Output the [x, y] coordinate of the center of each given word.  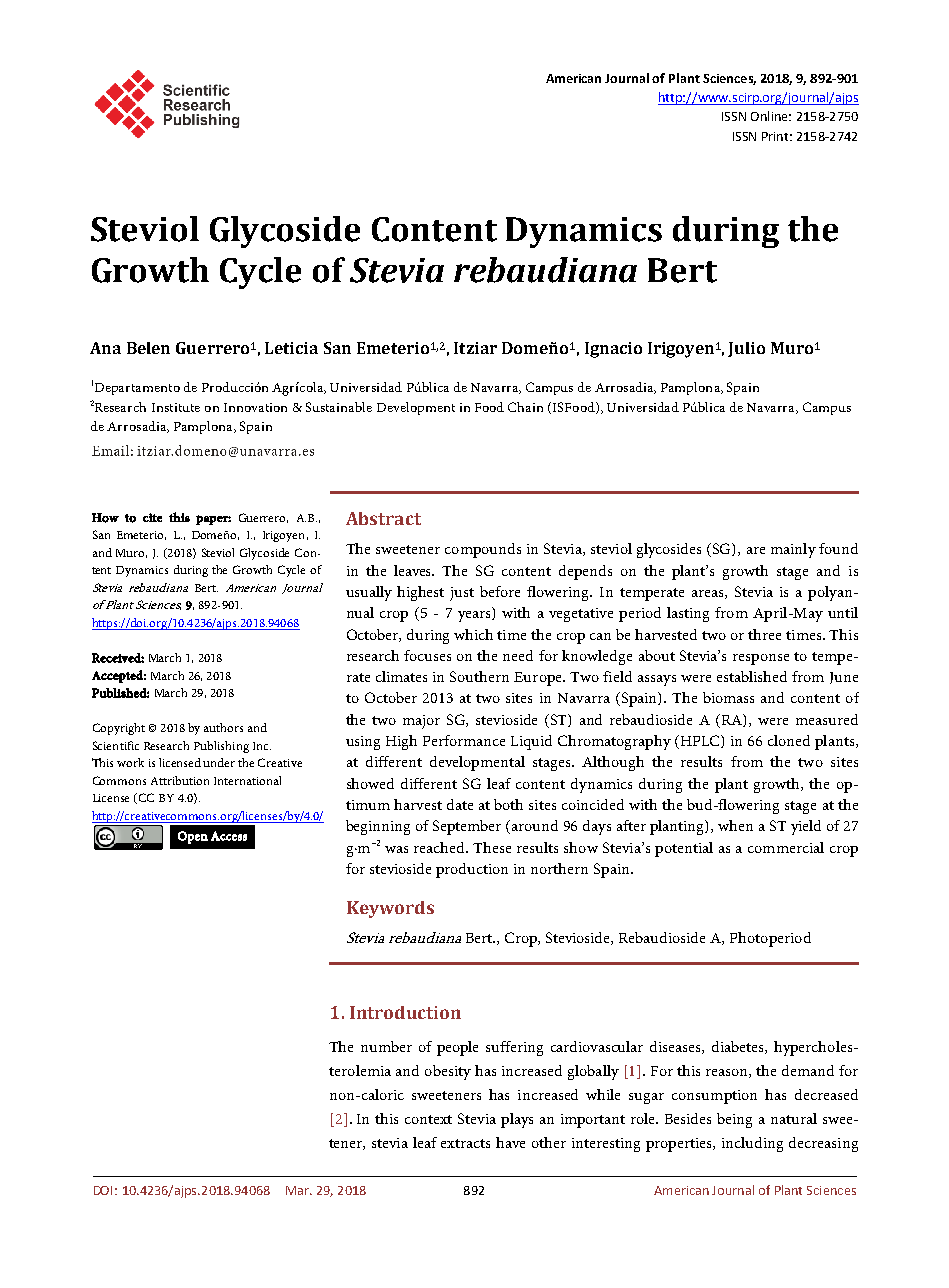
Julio [746, 349]
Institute [176, 407]
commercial [786, 847]
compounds [483, 550]
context [428, 1119]
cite [152, 517]
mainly [793, 550]
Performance [464, 740]
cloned [789, 740]
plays [517, 1120]
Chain [525, 407]
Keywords [390, 909]
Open [193, 837]
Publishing [221, 747]
